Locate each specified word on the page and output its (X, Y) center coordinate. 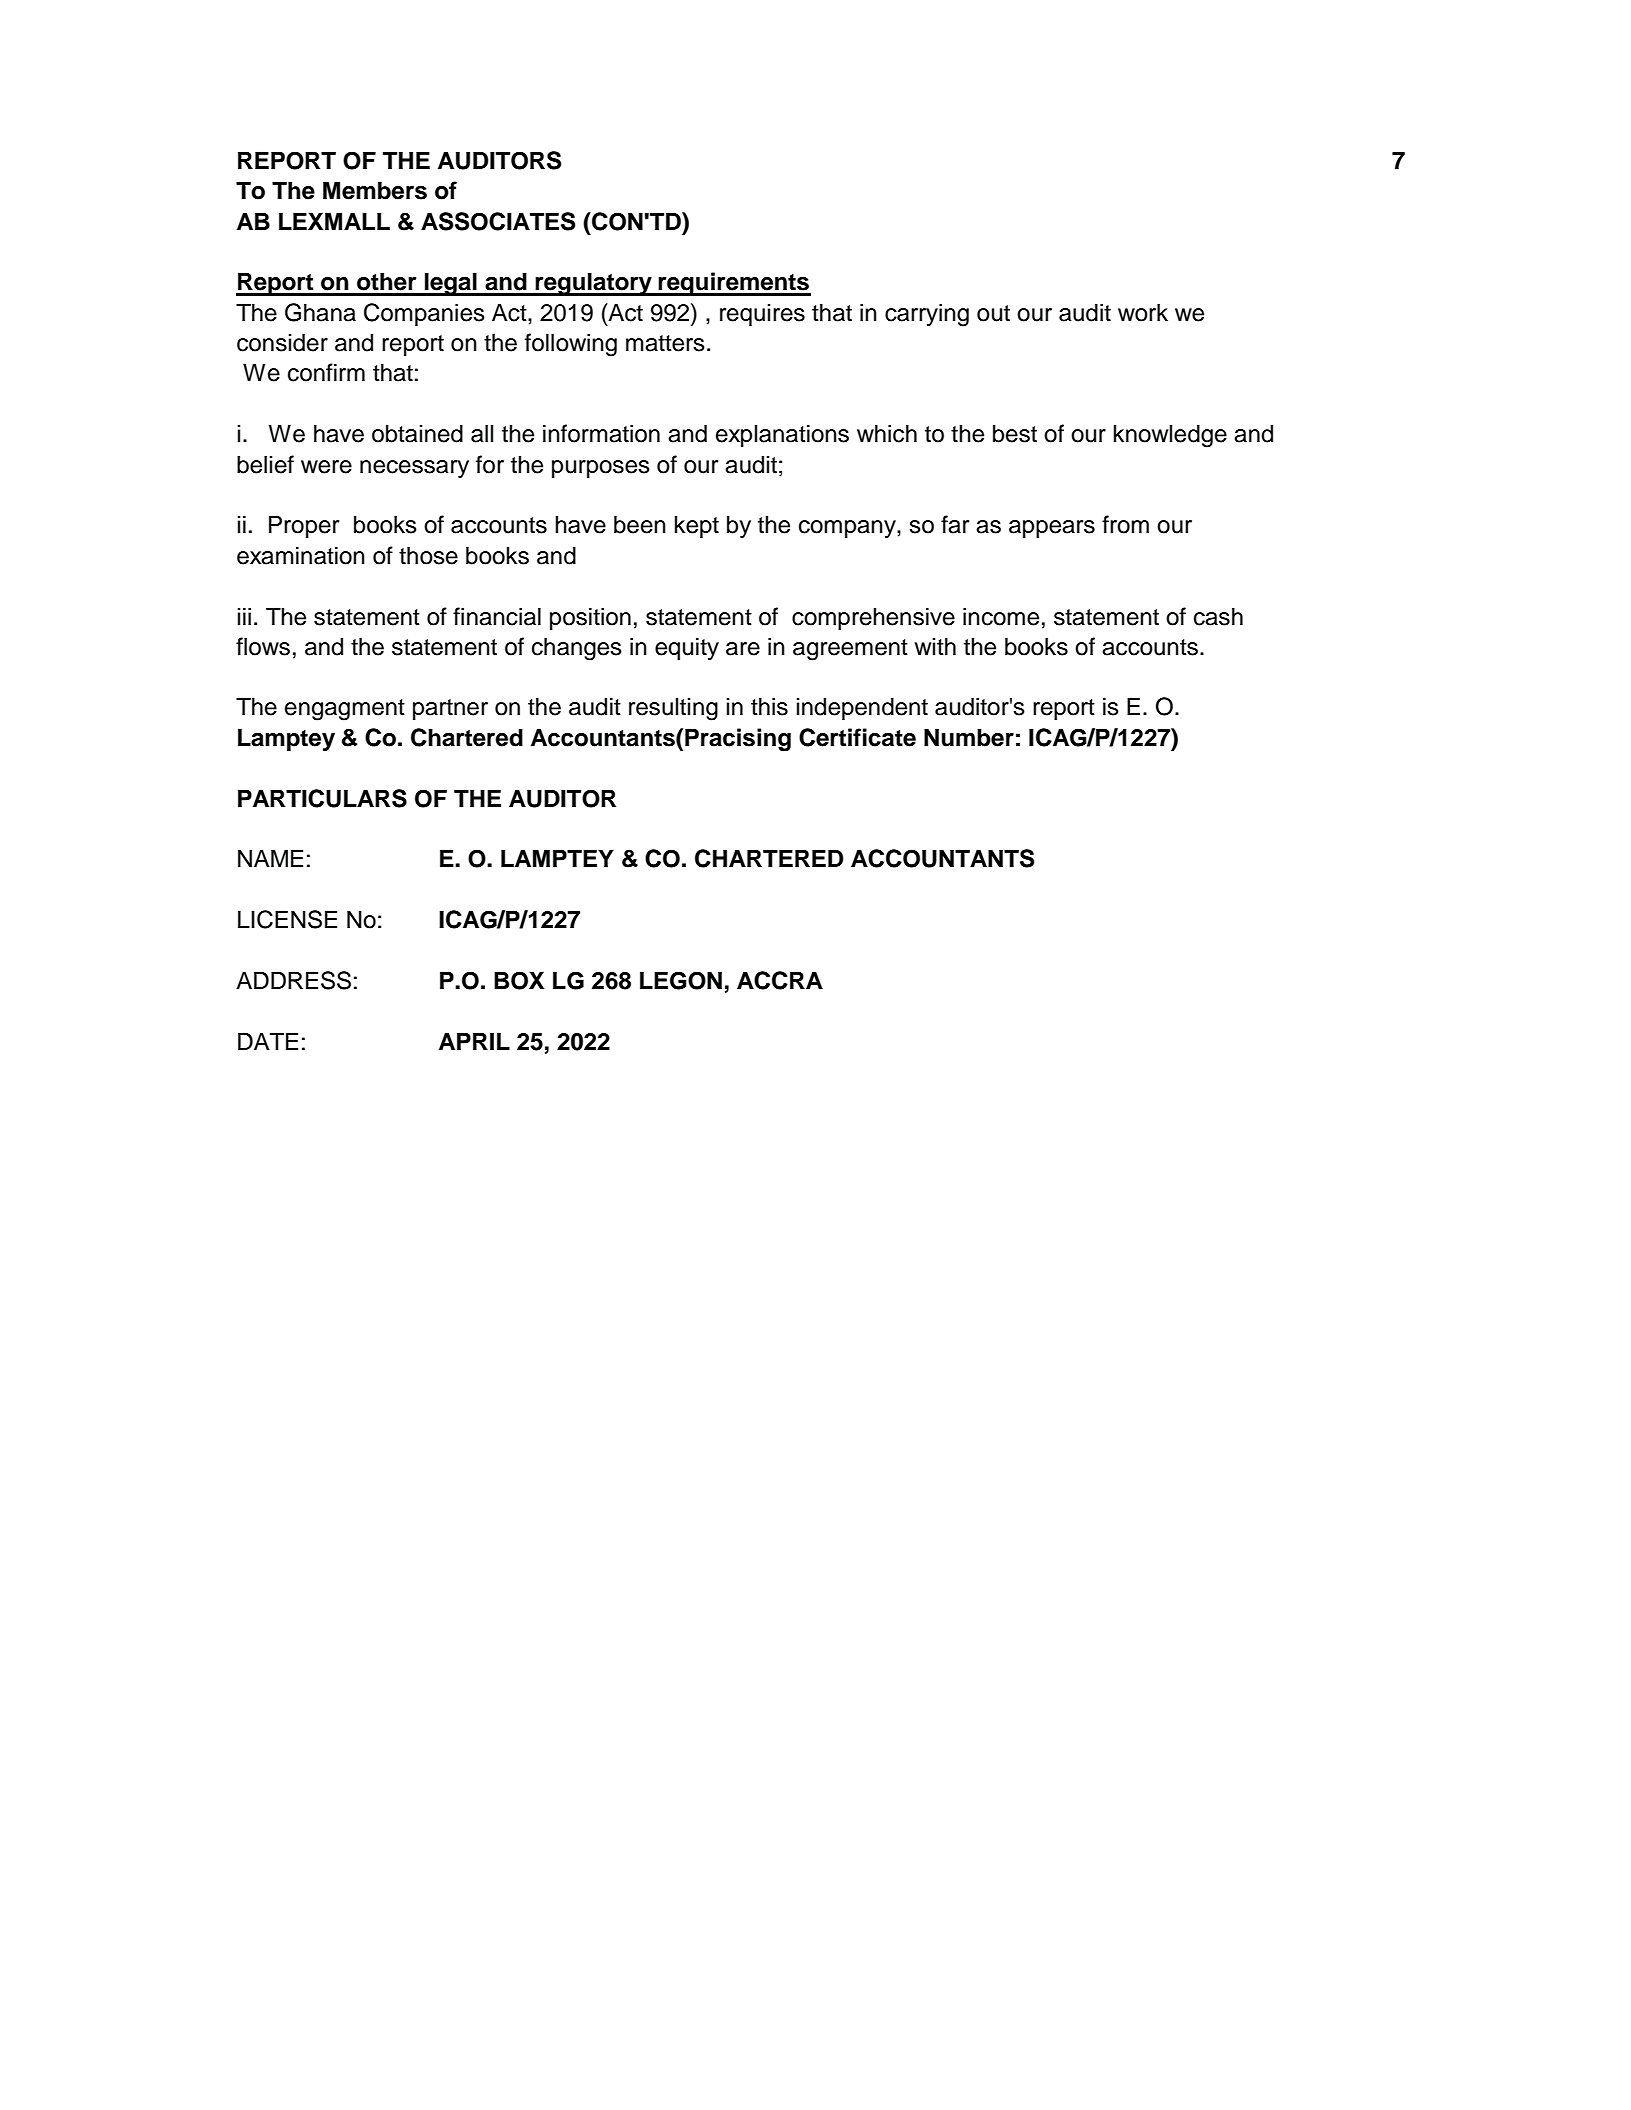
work (1143, 312)
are (743, 649)
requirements (734, 284)
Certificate (857, 737)
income (1001, 616)
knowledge (1170, 436)
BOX (519, 980)
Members (375, 190)
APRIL (474, 1041)
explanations (782, 435)
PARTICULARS (322, 798)
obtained (417, 433)
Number (969, 737)
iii (244, 616)
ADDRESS (293, 980)
